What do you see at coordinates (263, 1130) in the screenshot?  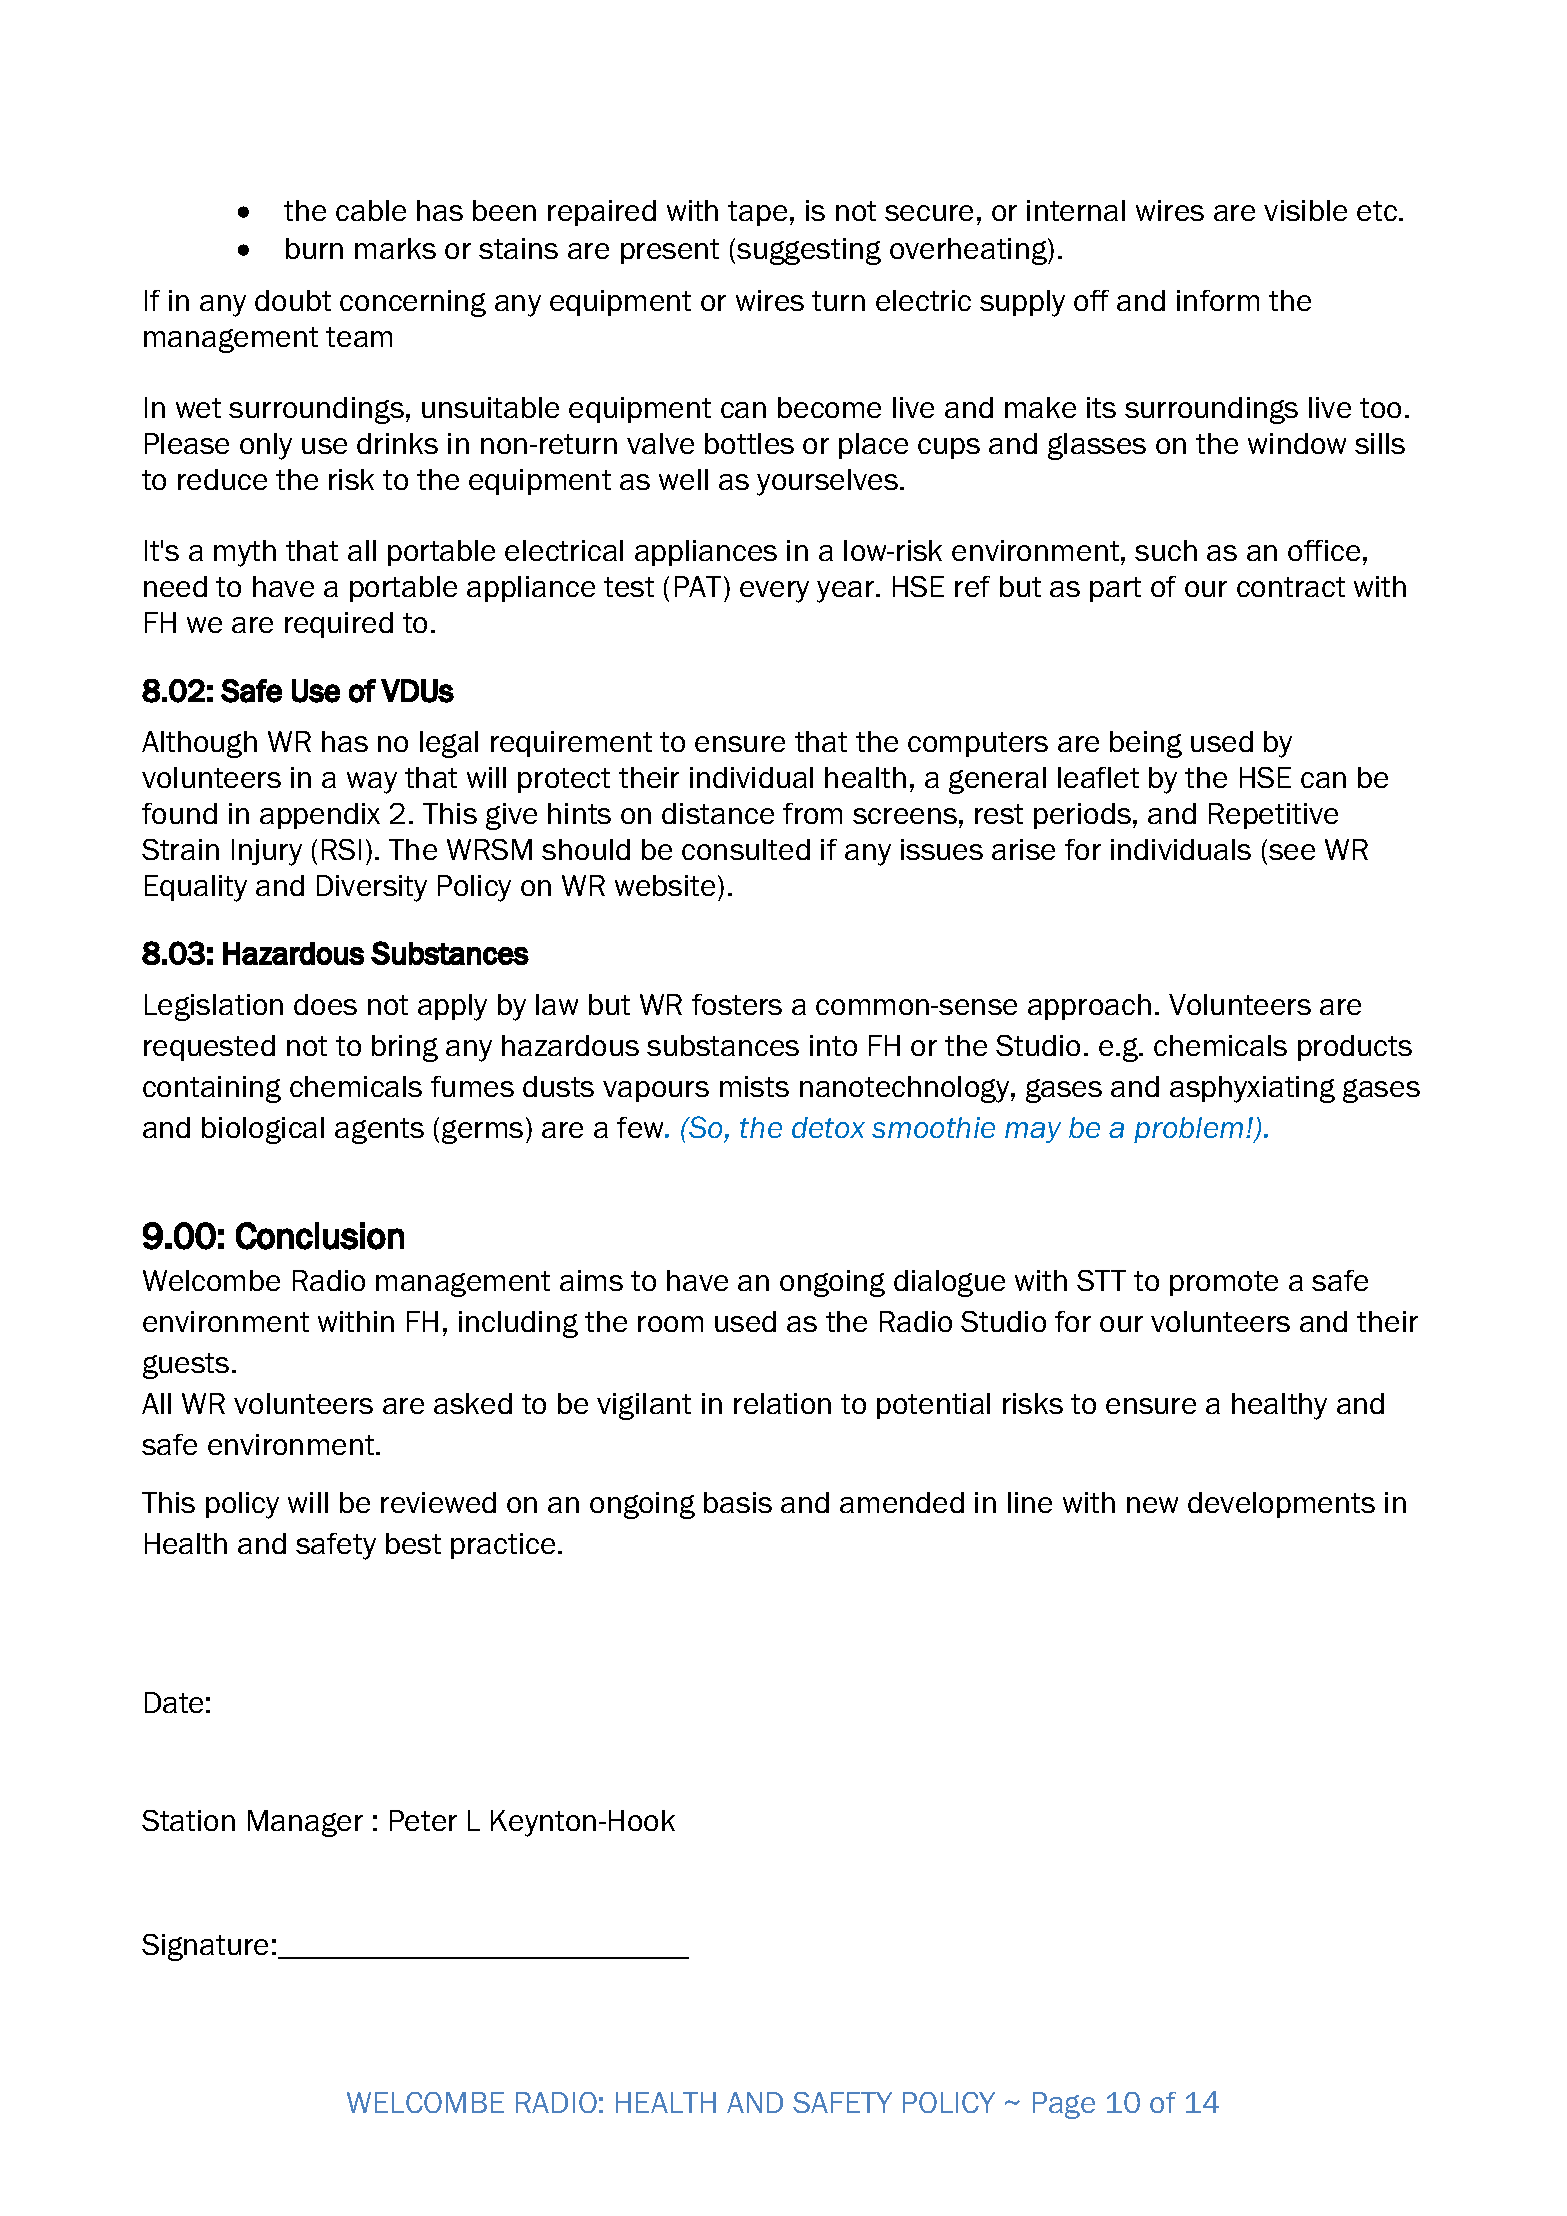 I see `biological` at bounding box center [263, 1130].
